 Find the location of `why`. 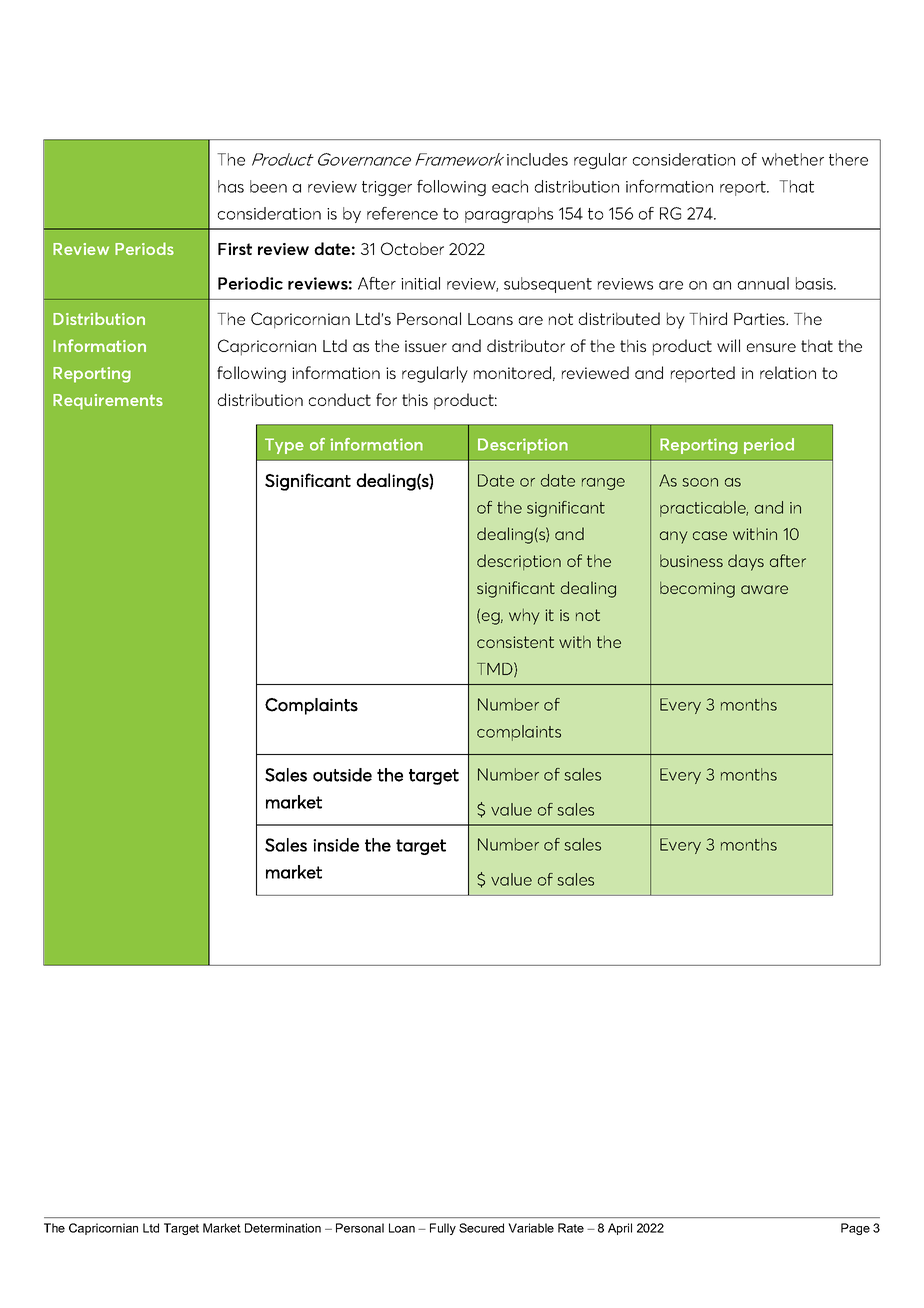

why is located at coordinates (524, 617).
